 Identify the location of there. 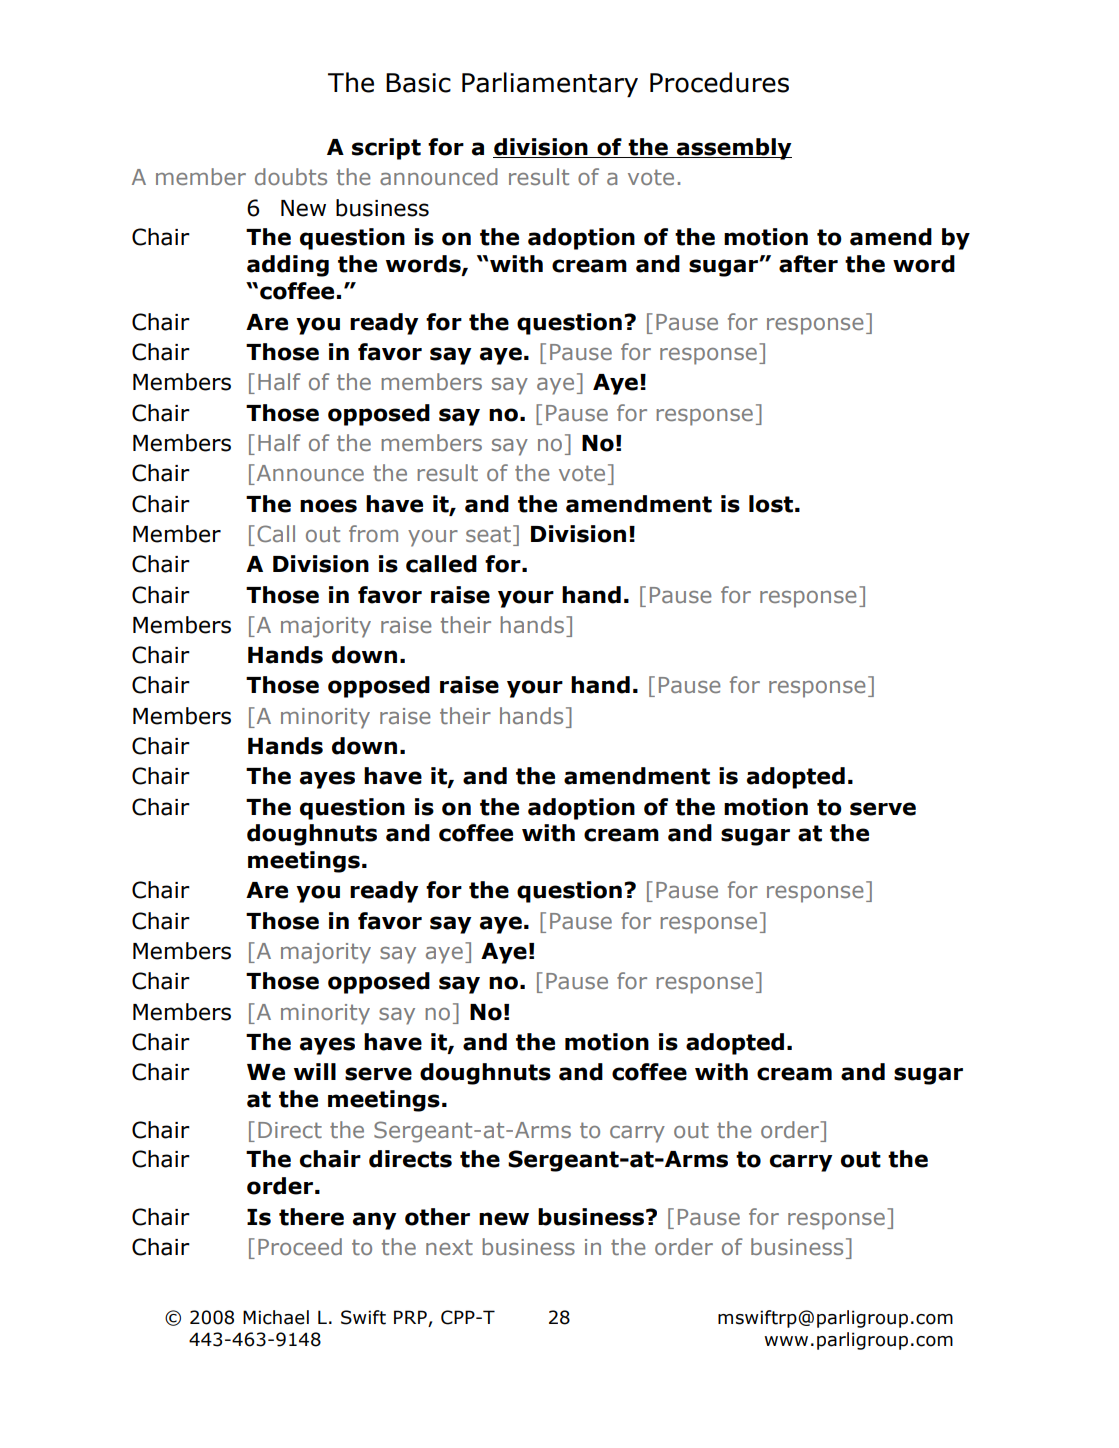
(311, 1217).
